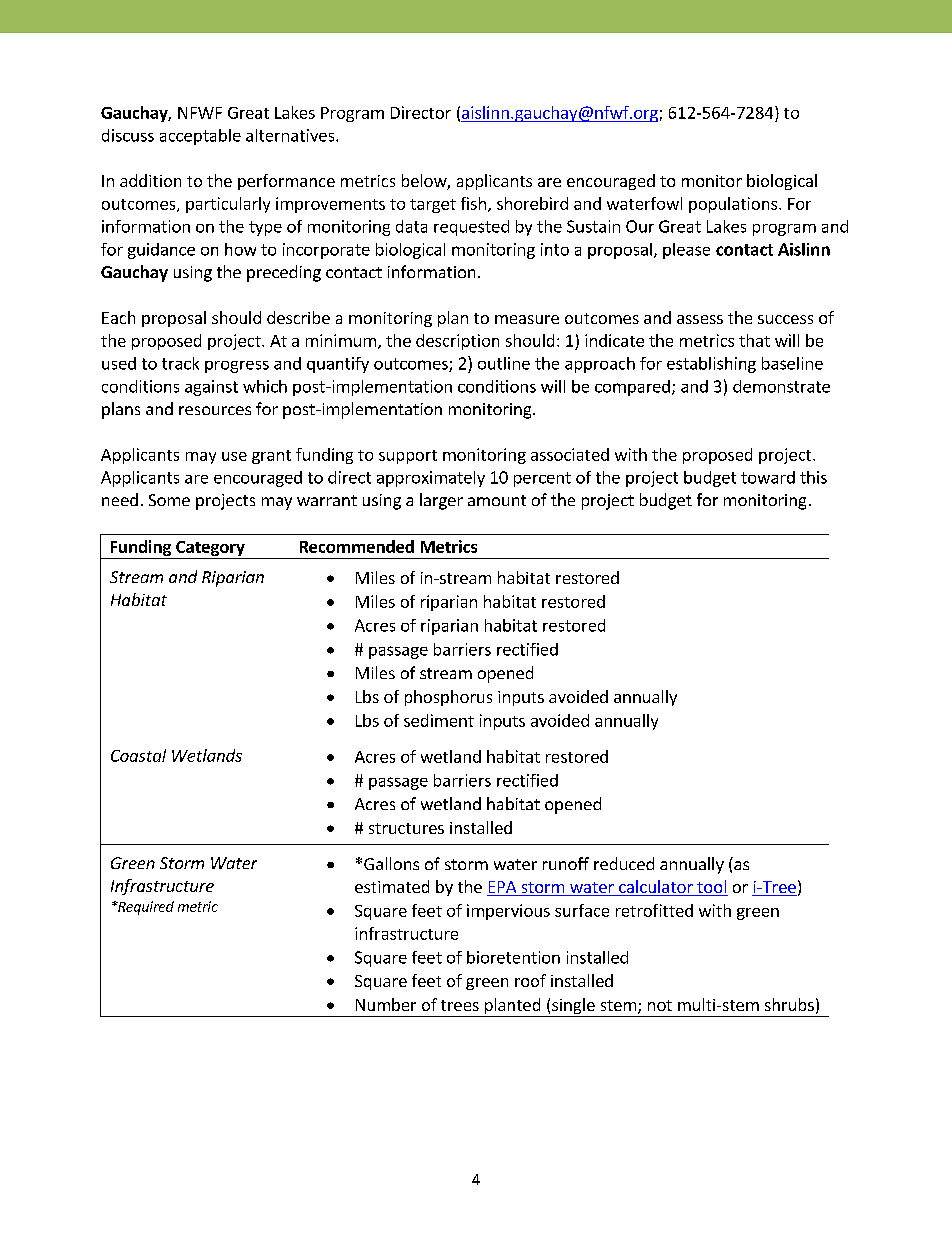  Describe the element at coordinates (734, 205) in the screenshot. I see `populations` at that location.
